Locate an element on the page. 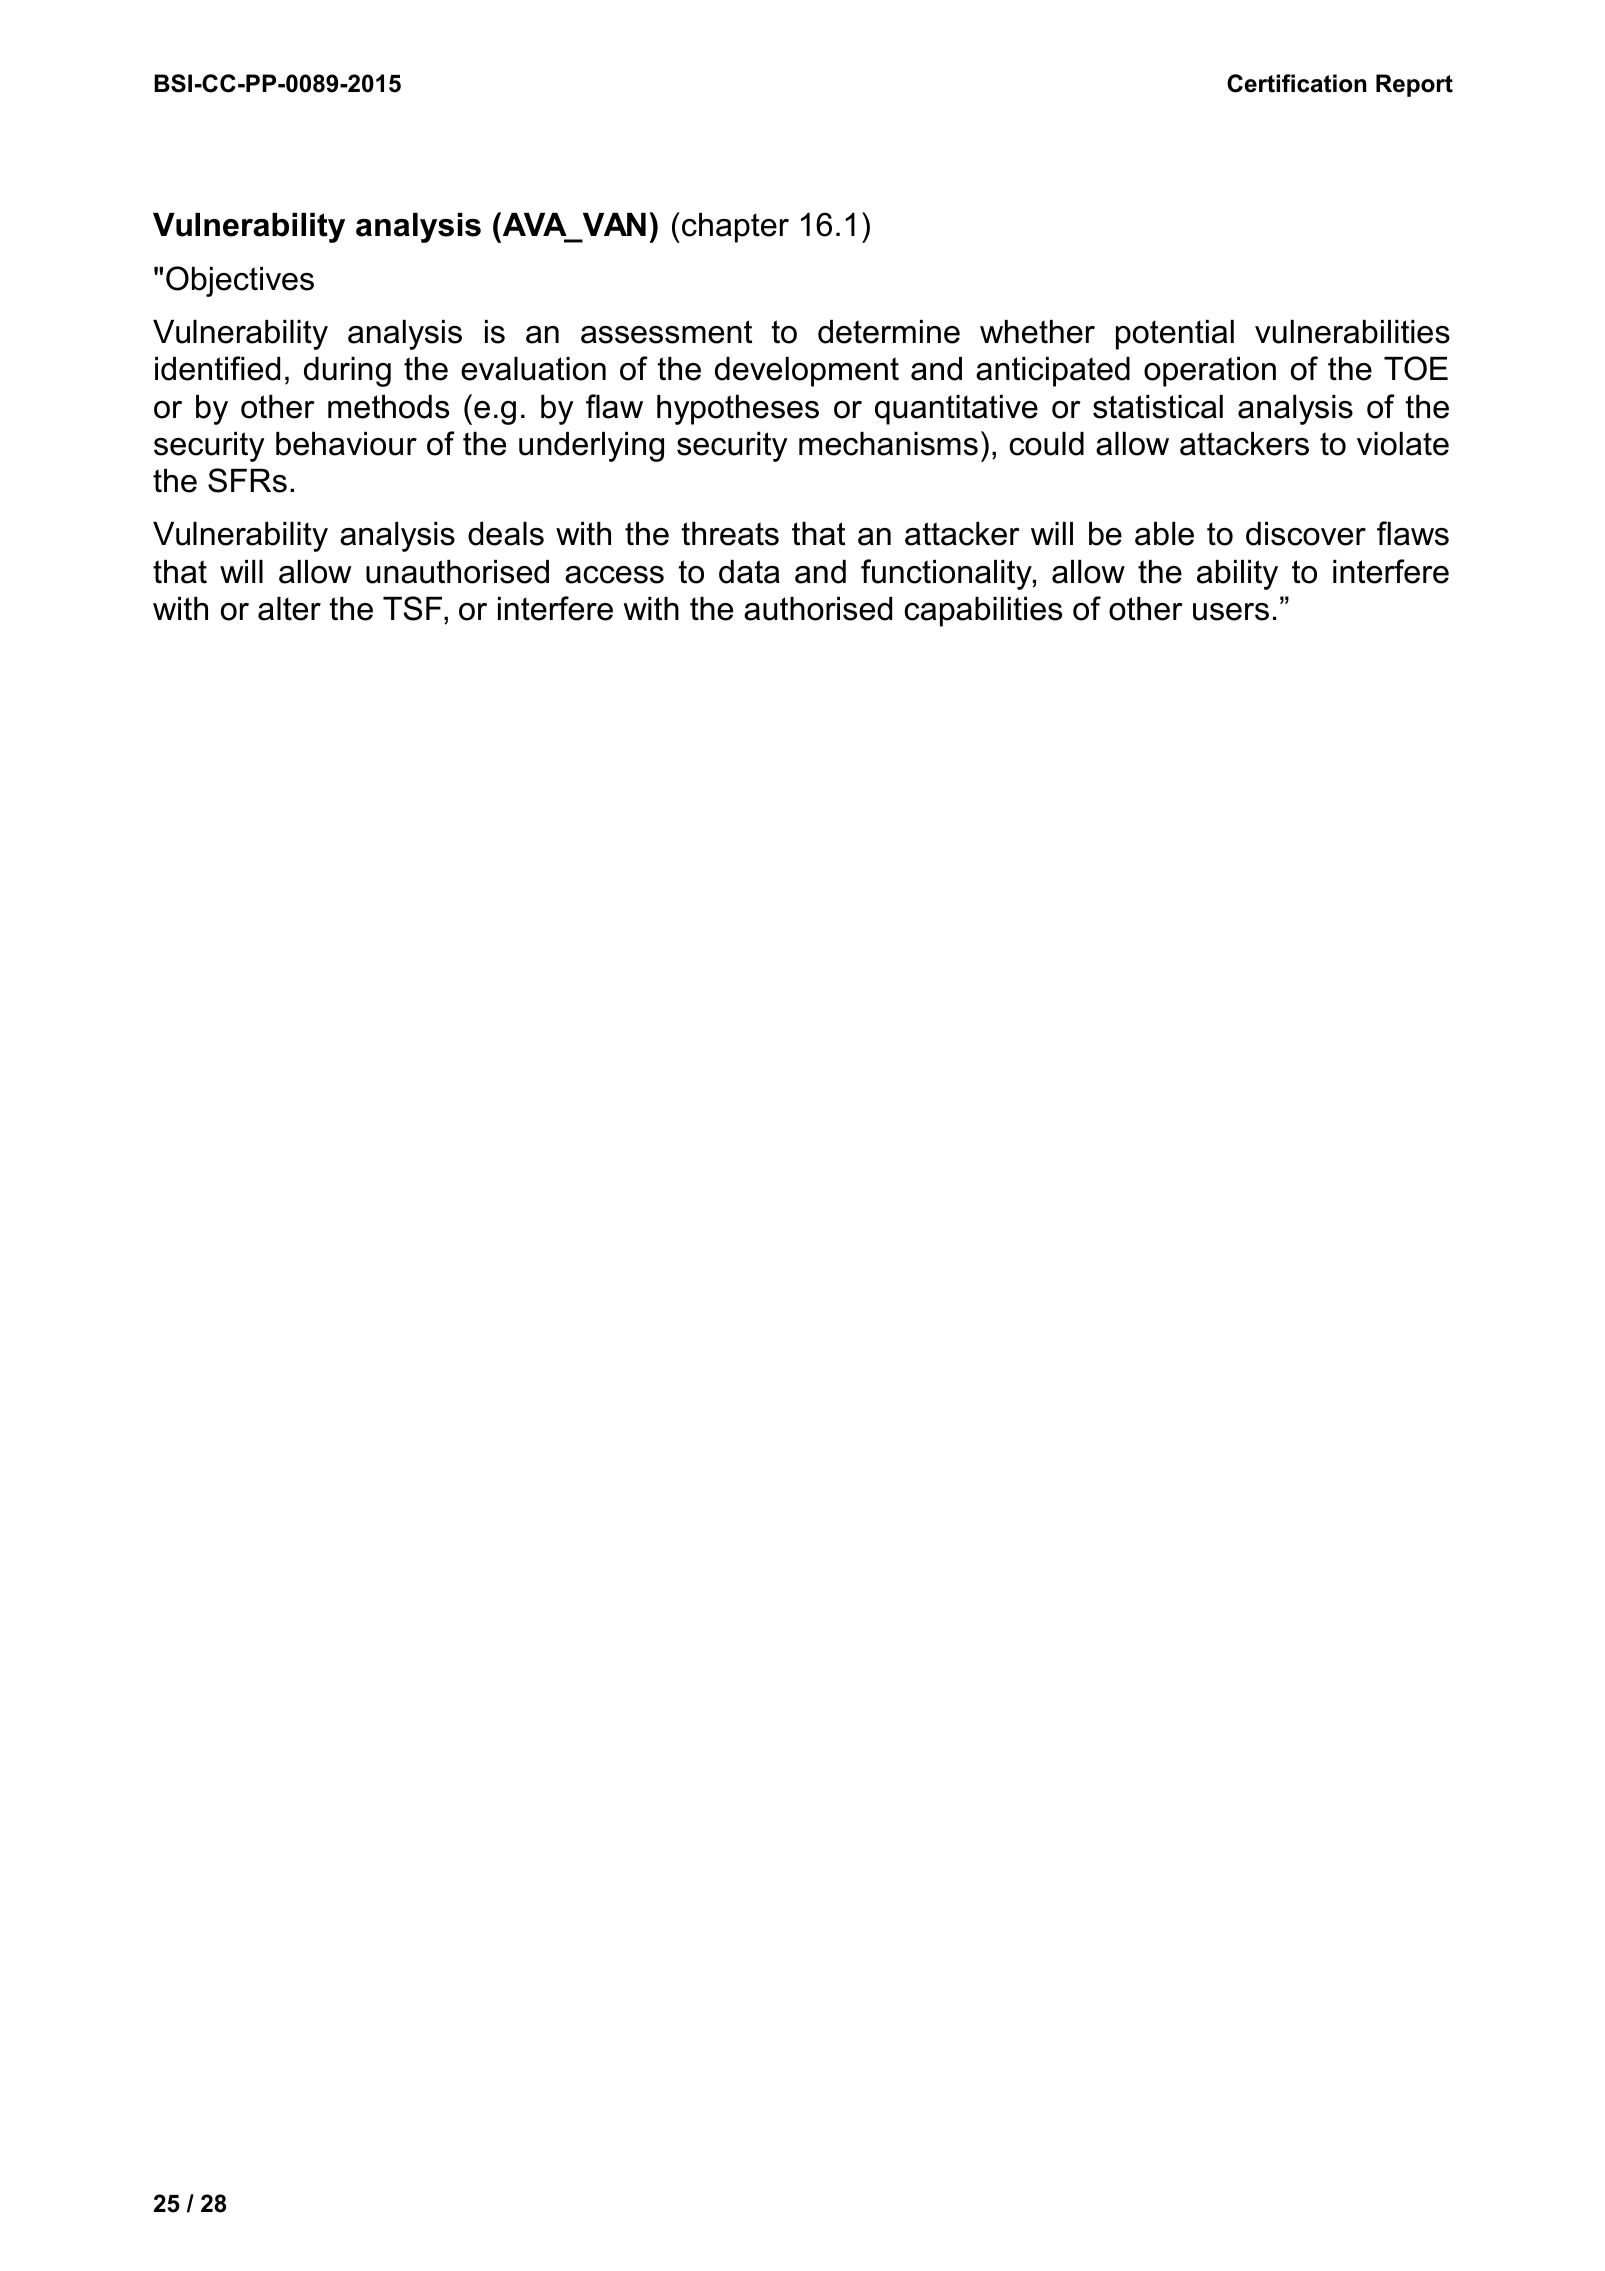 Image resolution: width=1605 pixels, height=2271 pixels. potential is located at coordinates (1175, 335).
